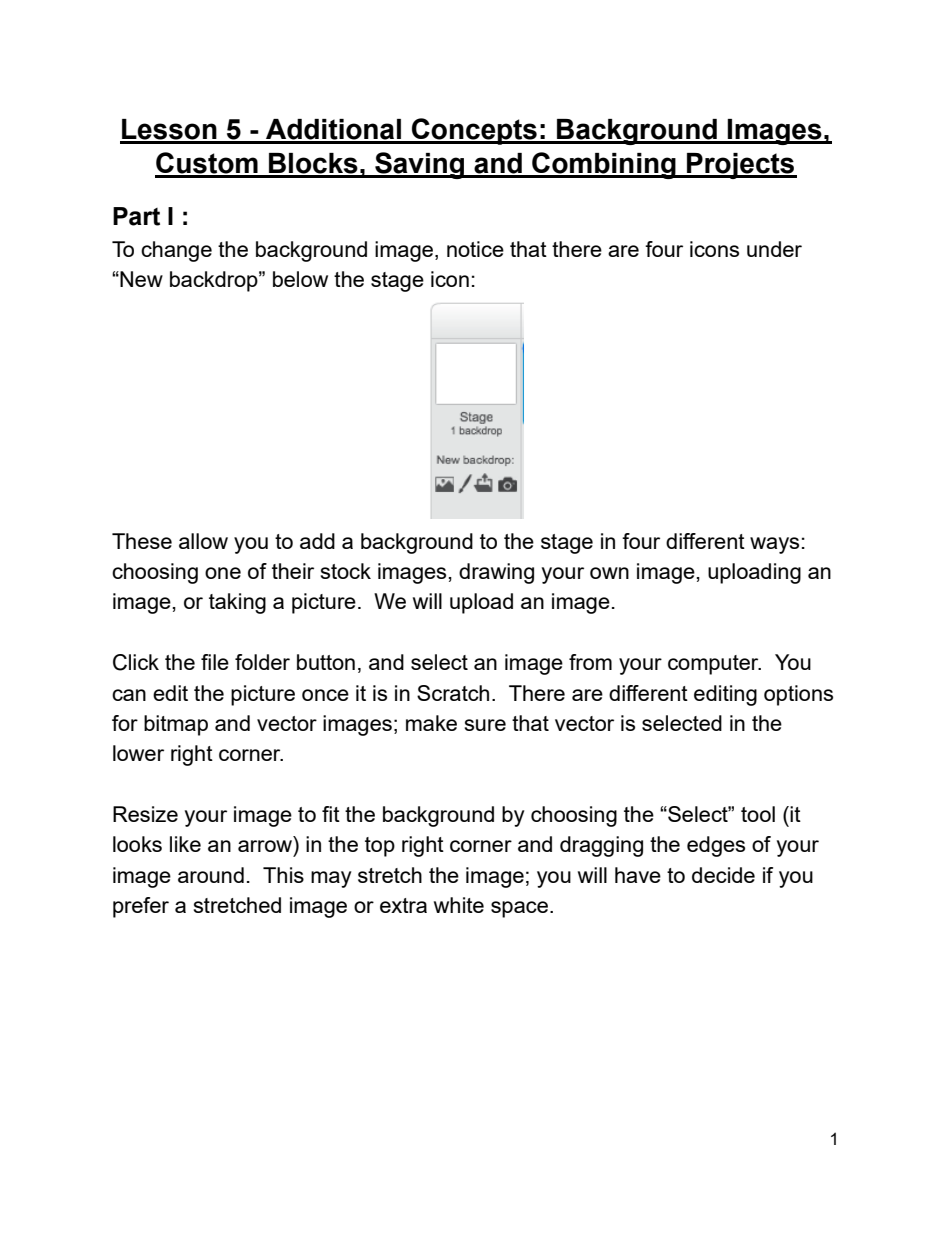  Describe the element at coordinates (136, 216) in the screenshot. I see `Part` at that location.
